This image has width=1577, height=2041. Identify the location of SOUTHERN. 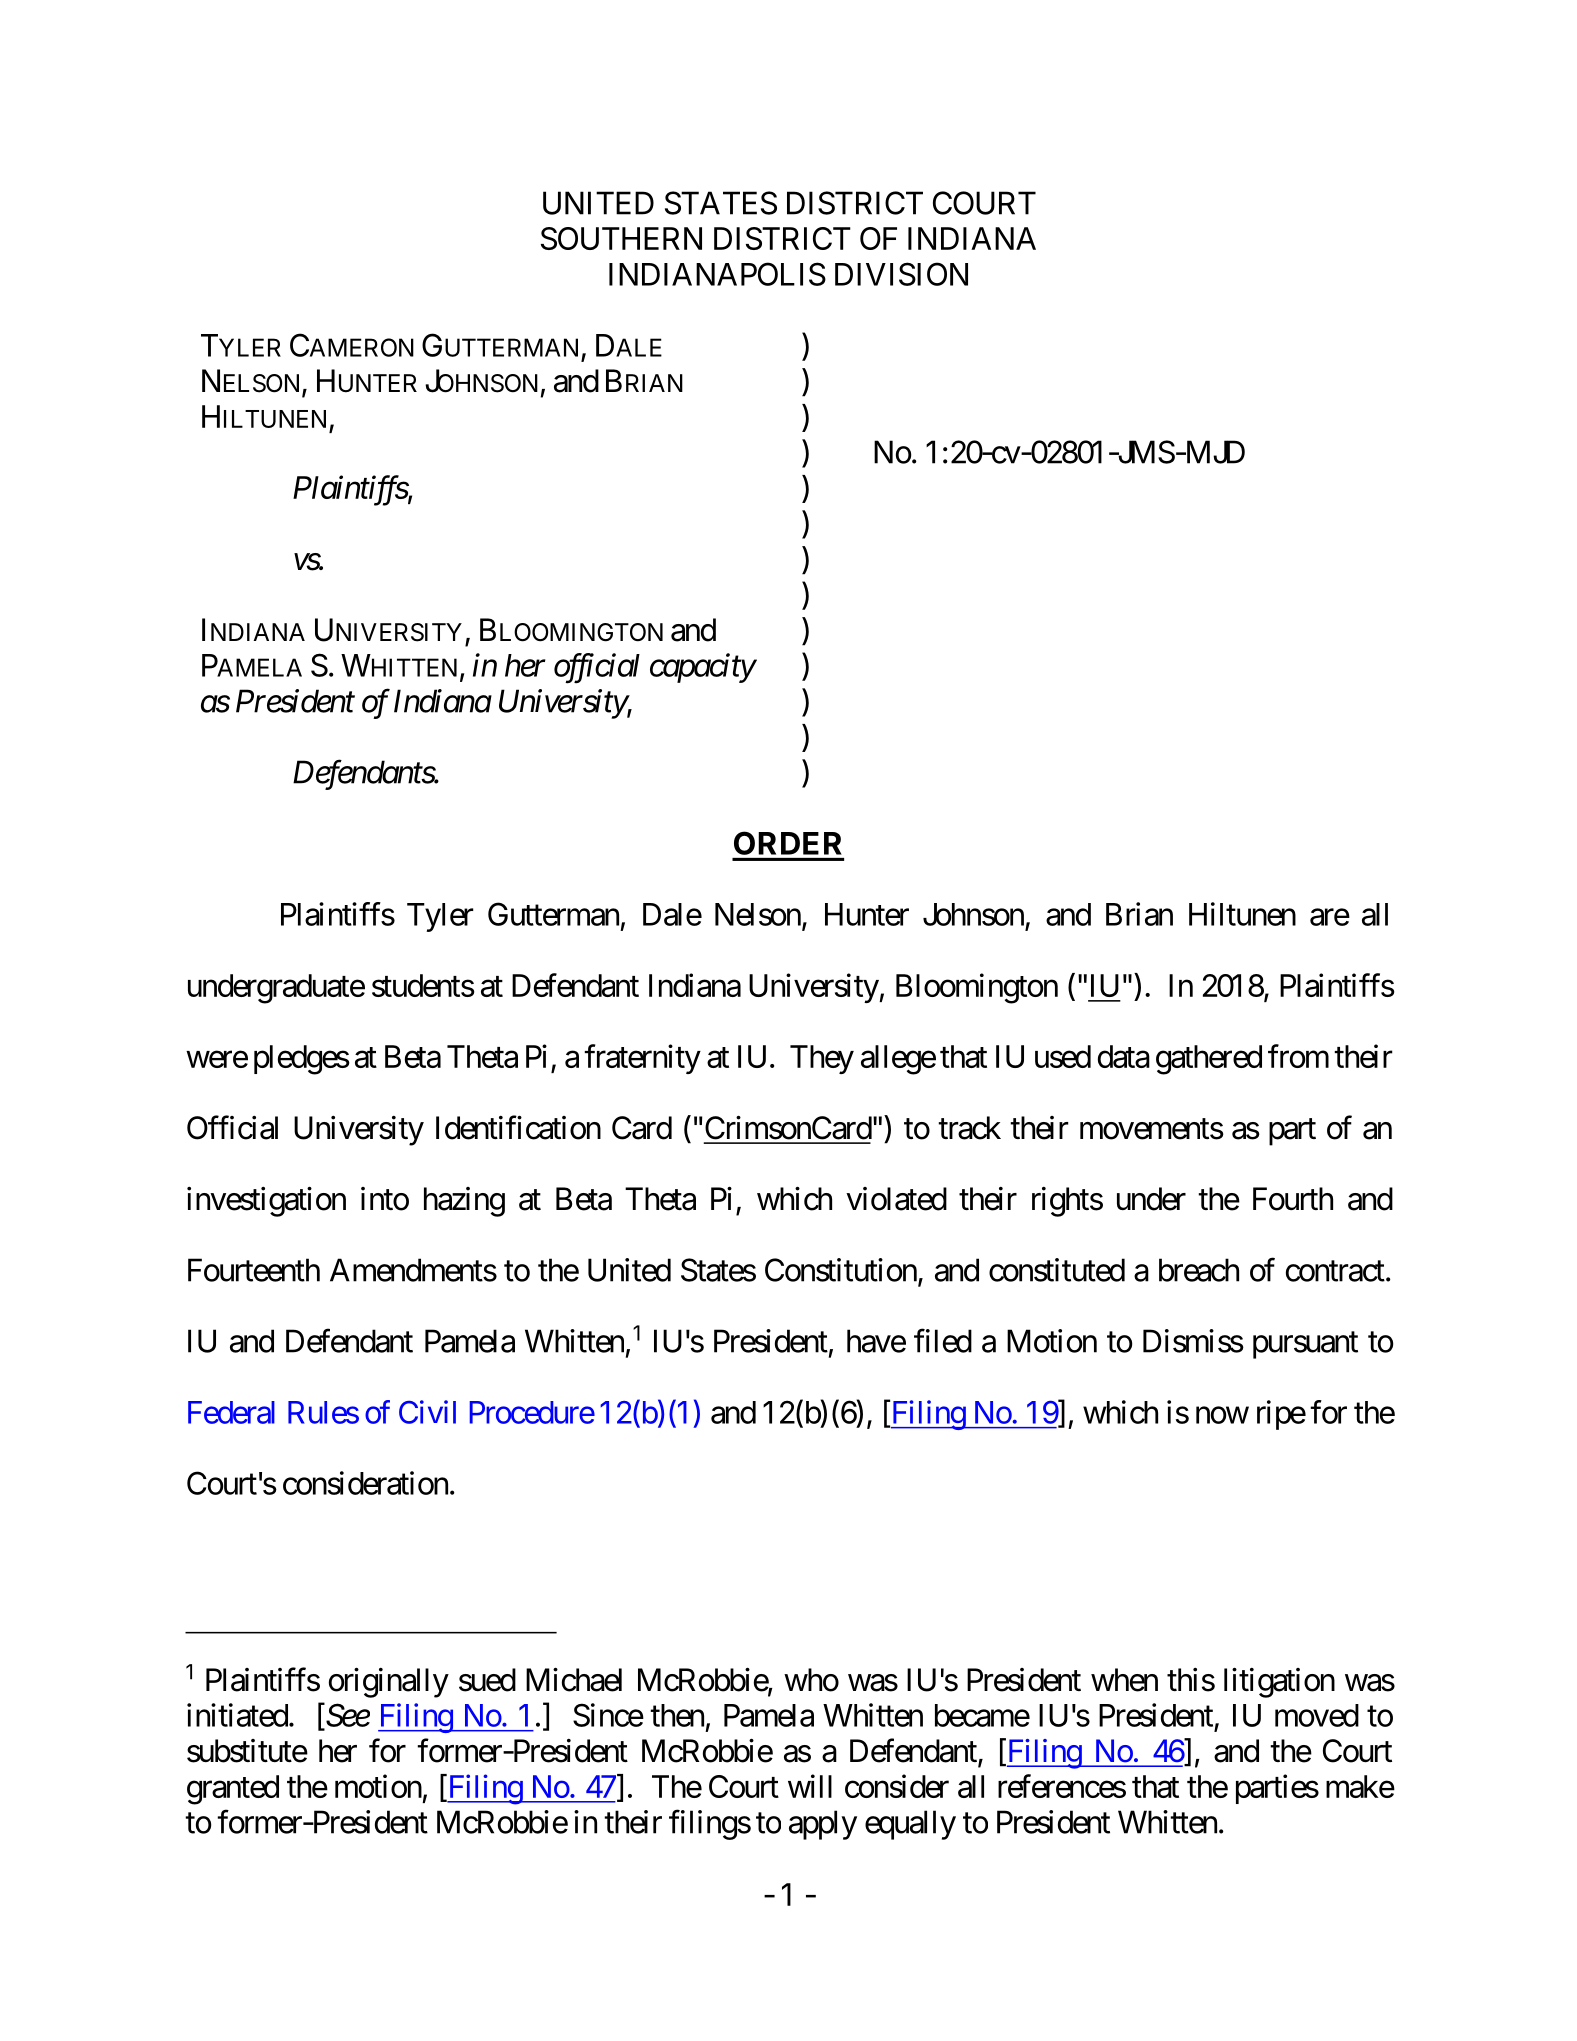
(621, 238).
